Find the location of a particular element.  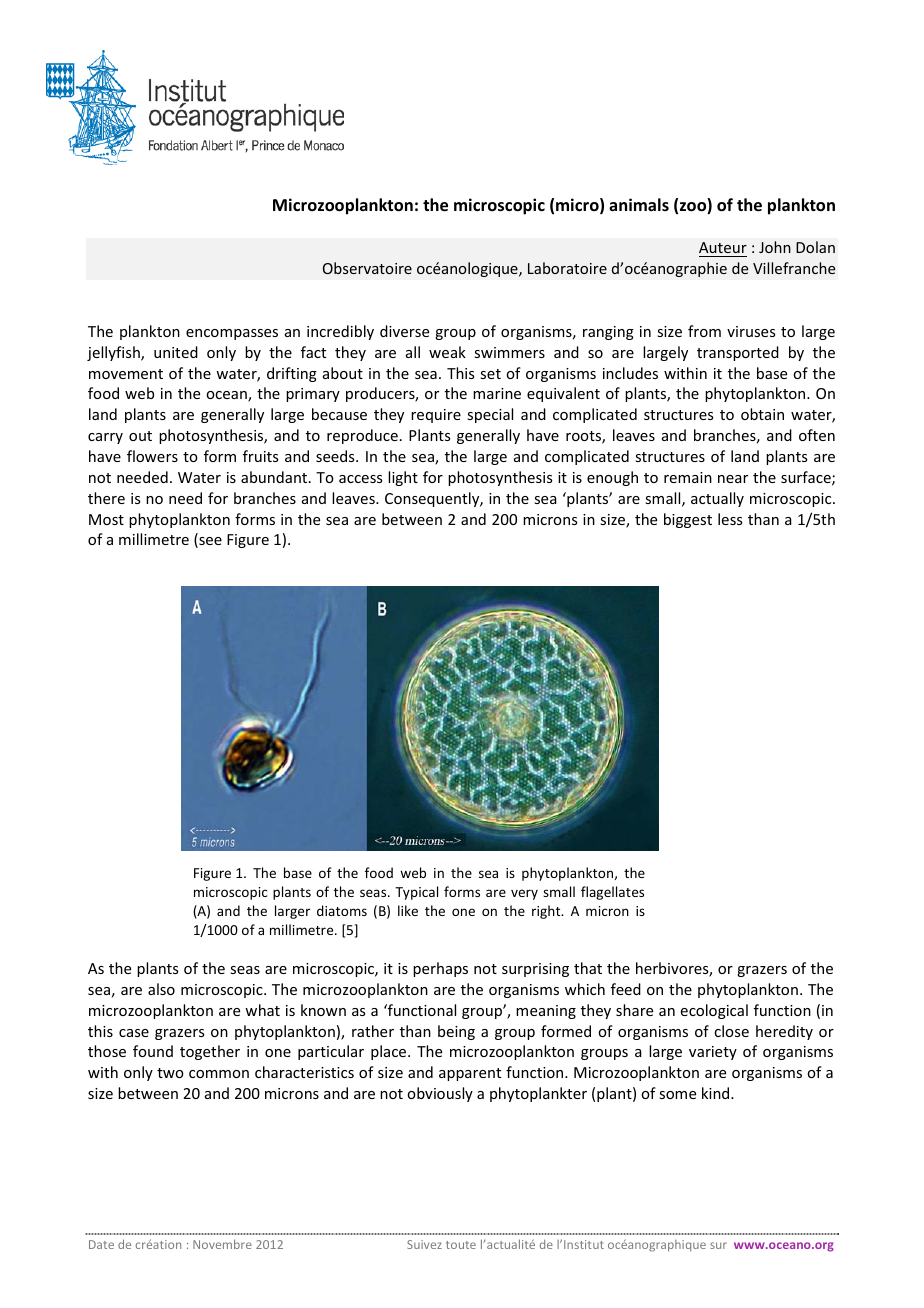

Observatoire is located at coordinates (367, 268).
